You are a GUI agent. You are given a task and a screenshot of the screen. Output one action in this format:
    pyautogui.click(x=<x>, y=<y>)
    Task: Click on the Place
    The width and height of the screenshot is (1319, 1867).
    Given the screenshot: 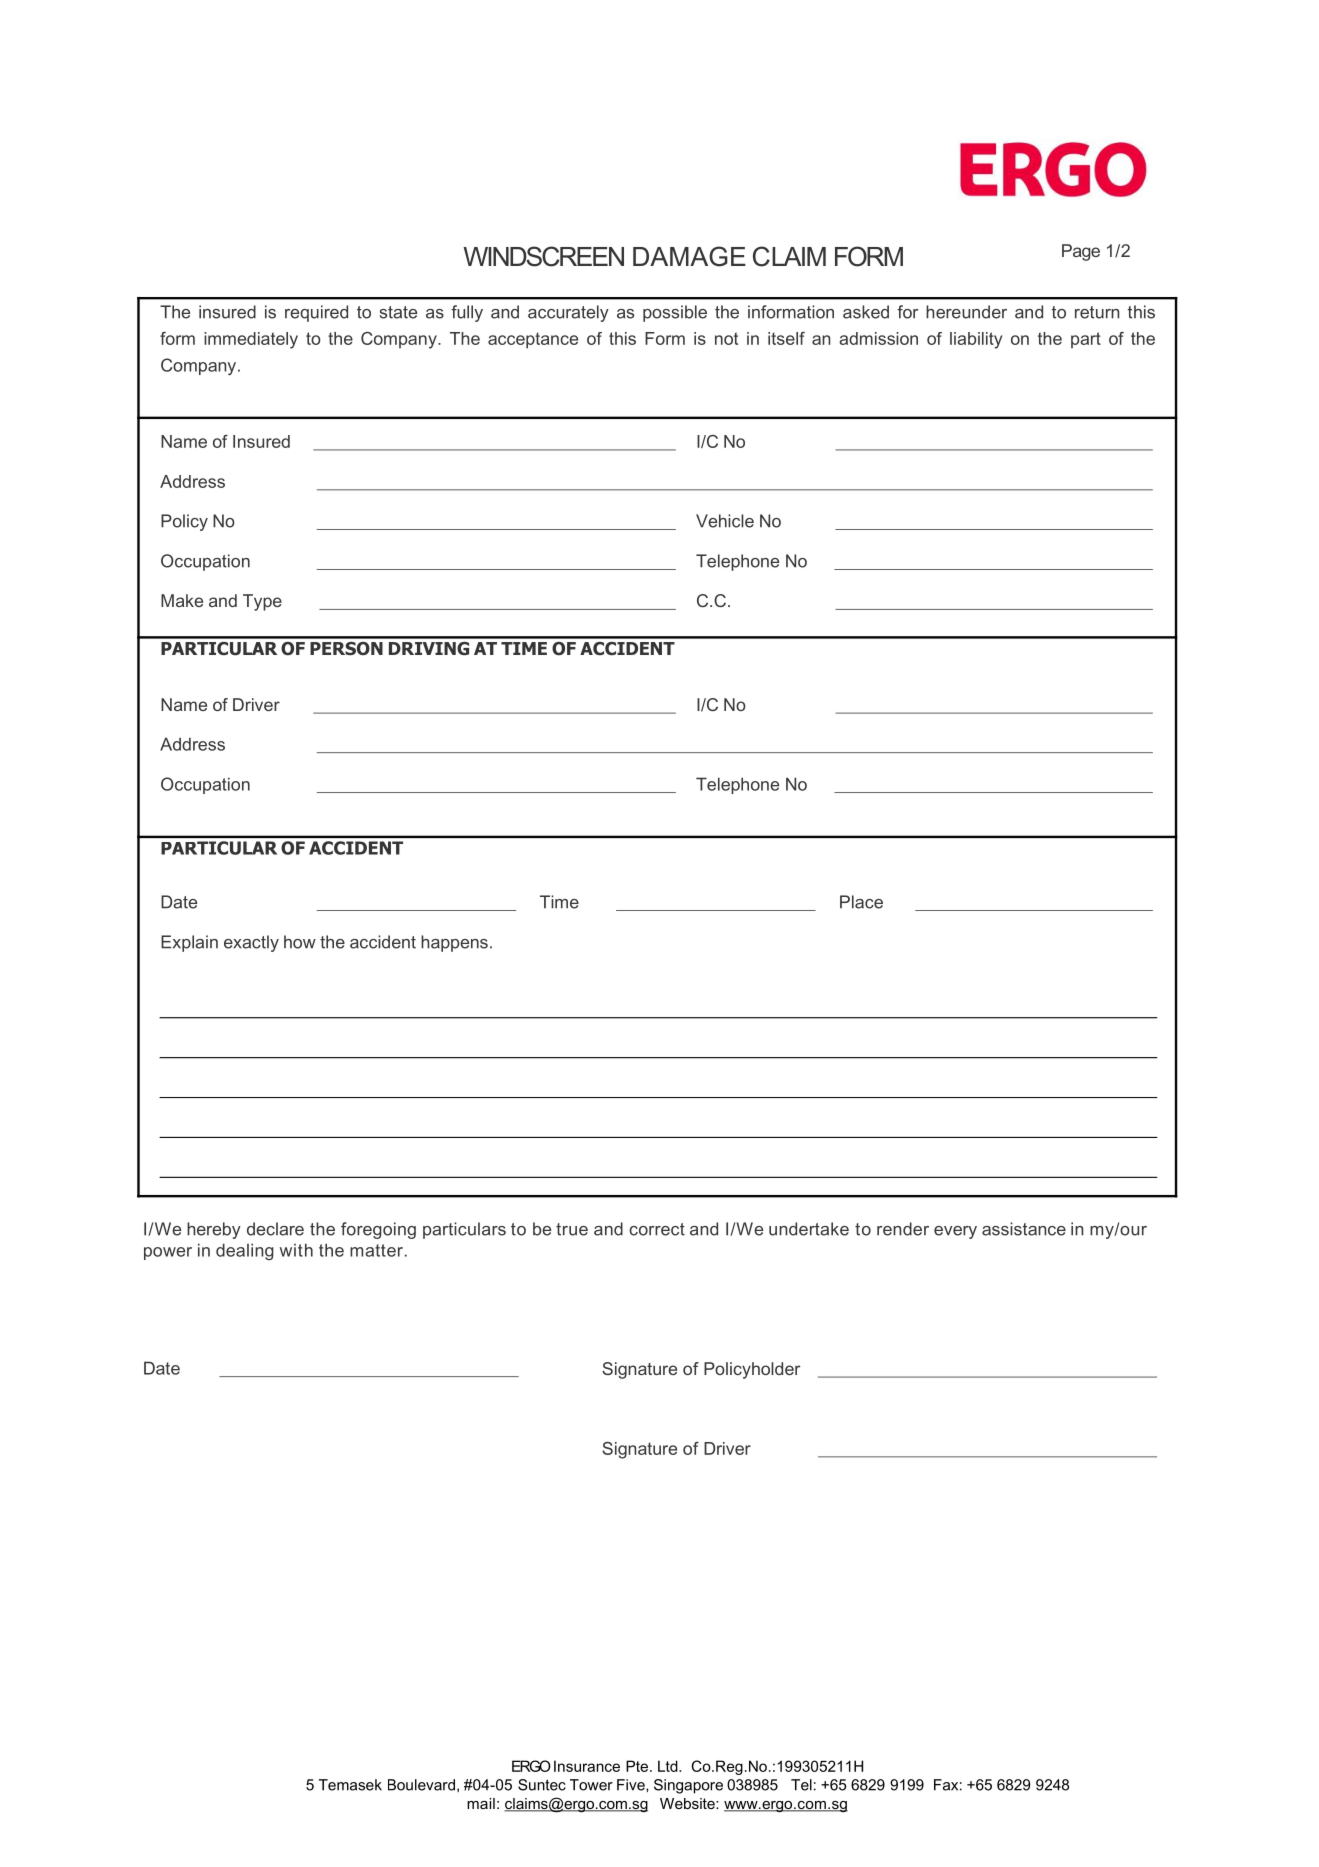 What is the action you would take?
    pyautogui.click(x=861, y=902)
